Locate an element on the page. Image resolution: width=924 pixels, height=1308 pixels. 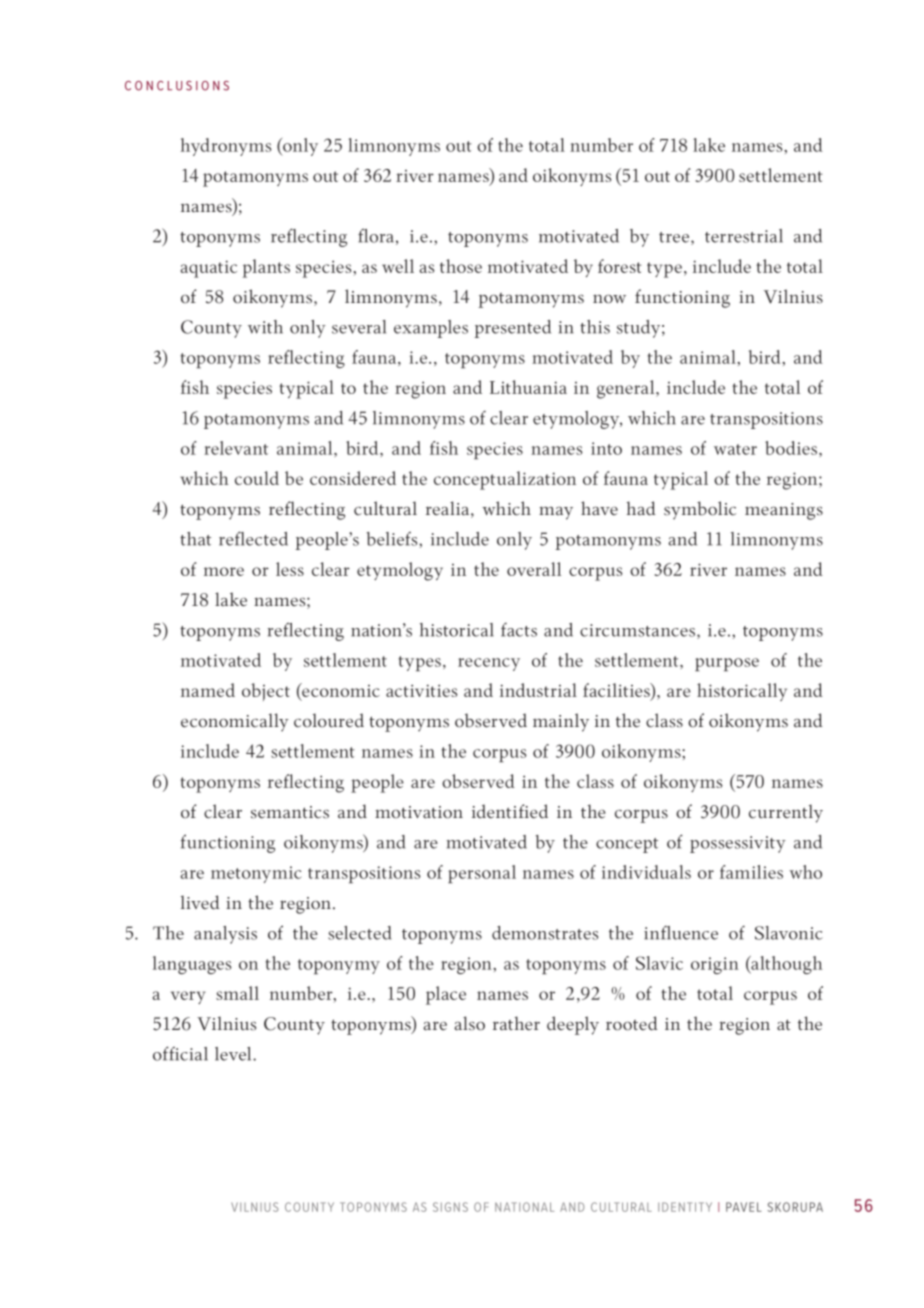
semantics is located at coordinates (290, 812).
